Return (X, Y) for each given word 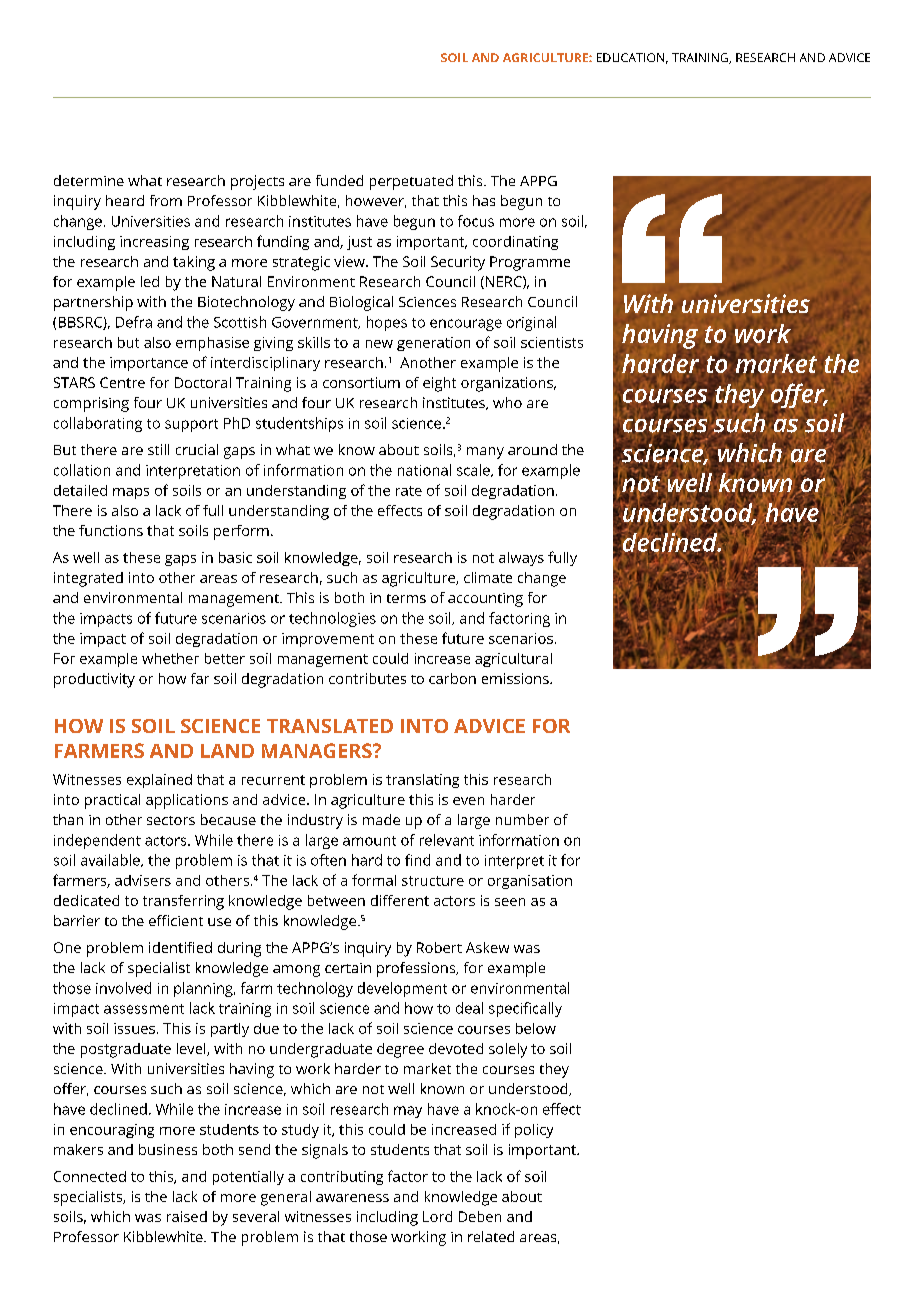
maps (131, 493)
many (485, 453)
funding (283, 242)
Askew (487, 947)
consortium (361, 382)
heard (125, 200)
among (296, 971)
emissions (516, 678)
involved (123, 988)
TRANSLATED (330, 726)
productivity (94, 680)
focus (476, 221)
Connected (90, 1176)
